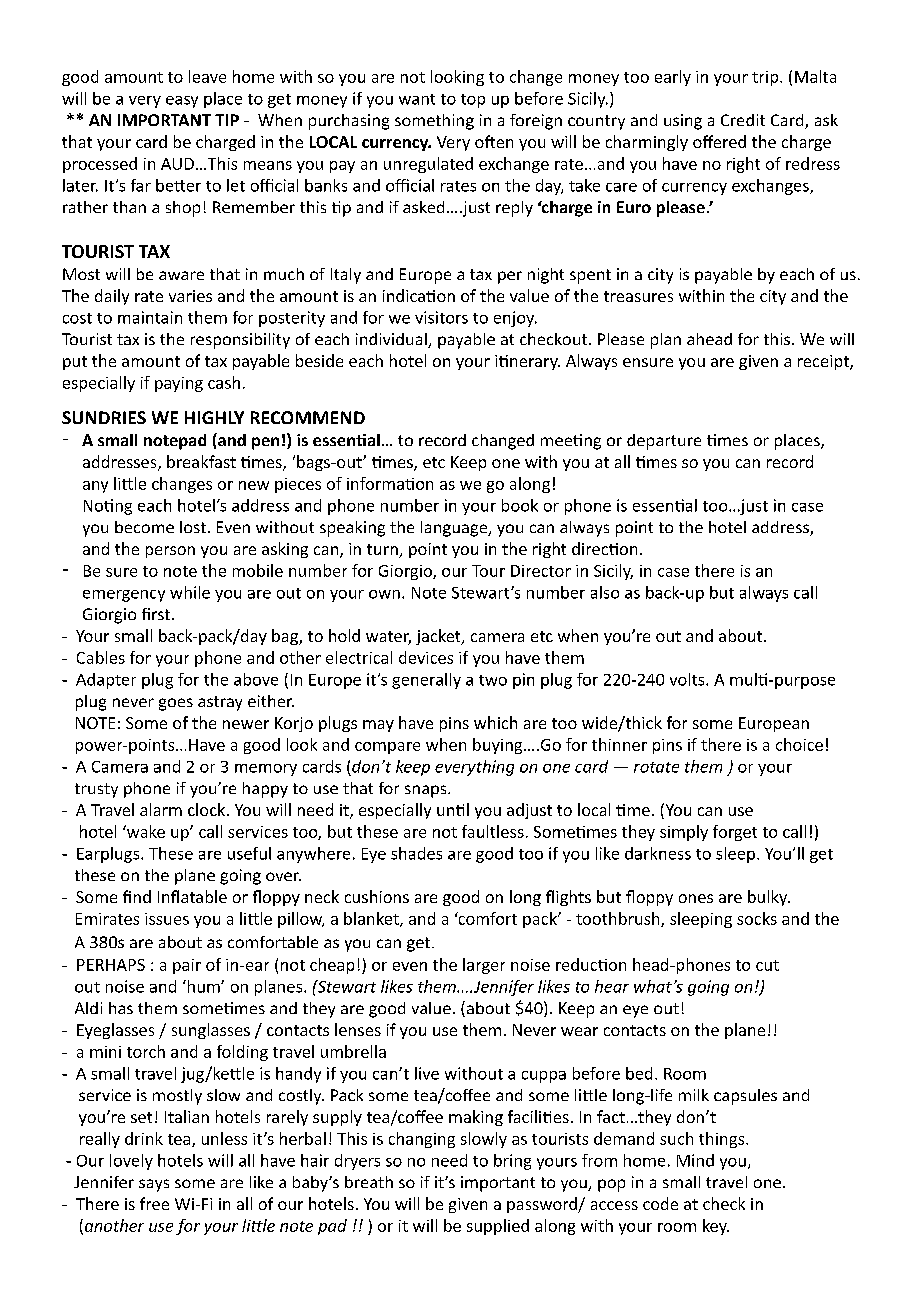 The image size is (924, 1308). What do you see at coordinates (743, 120) in the document?
I see `Credit` at bounding box center [743, 120].
